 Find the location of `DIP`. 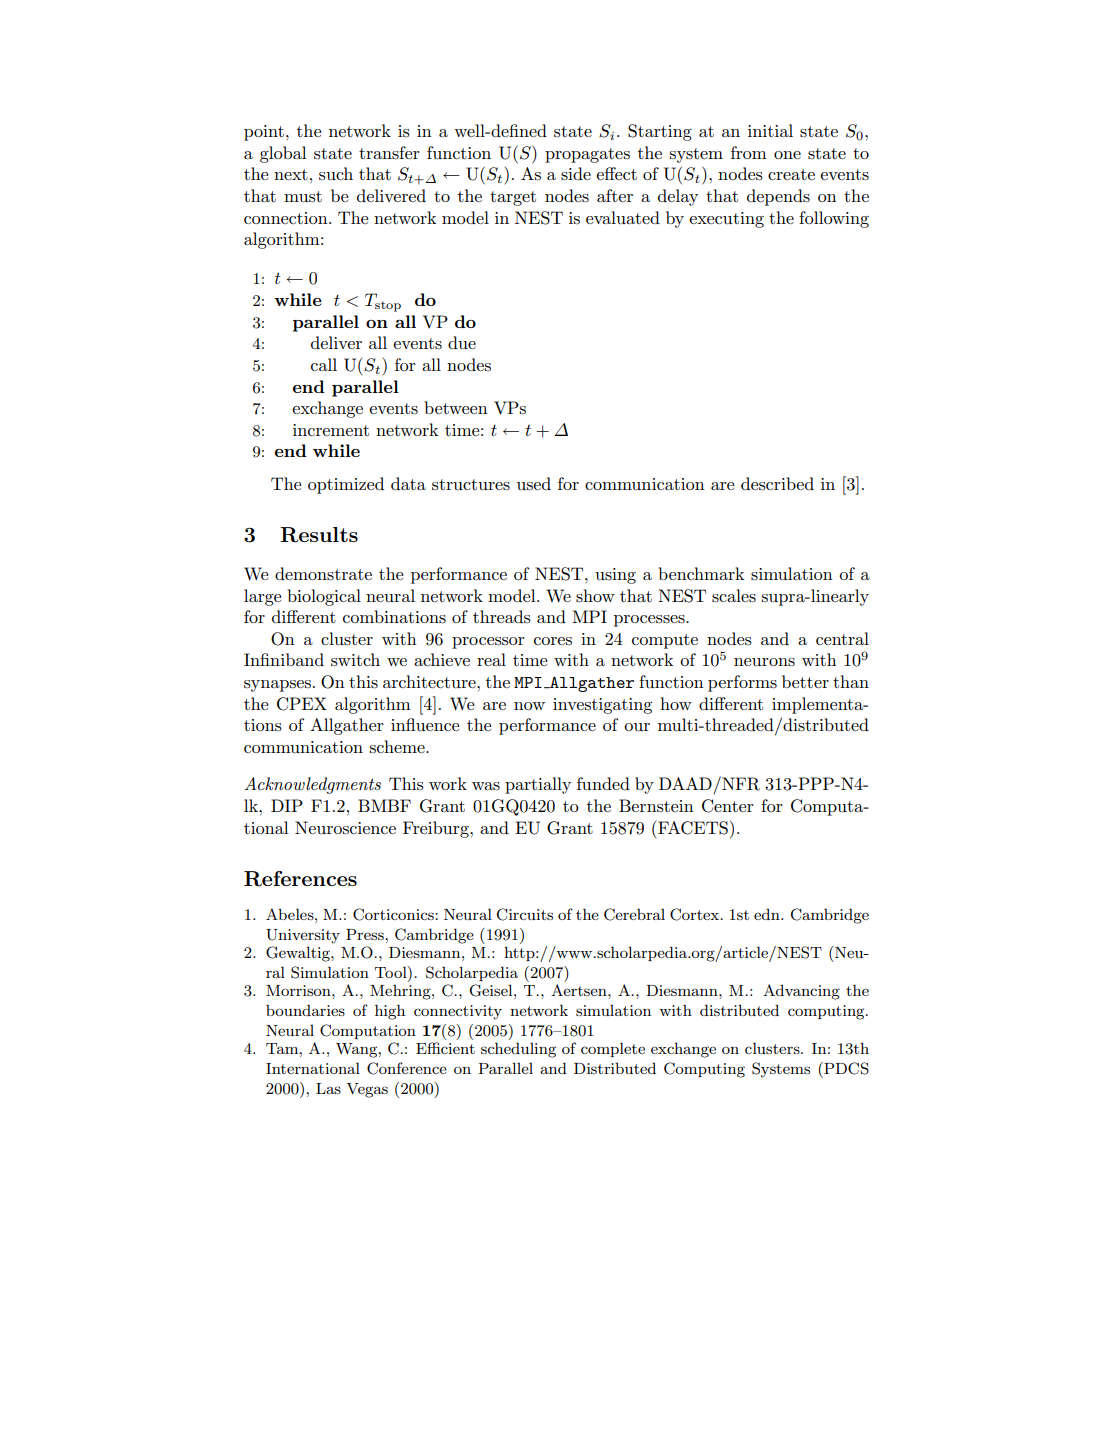

DIP is located at coordinates (287, 805).
